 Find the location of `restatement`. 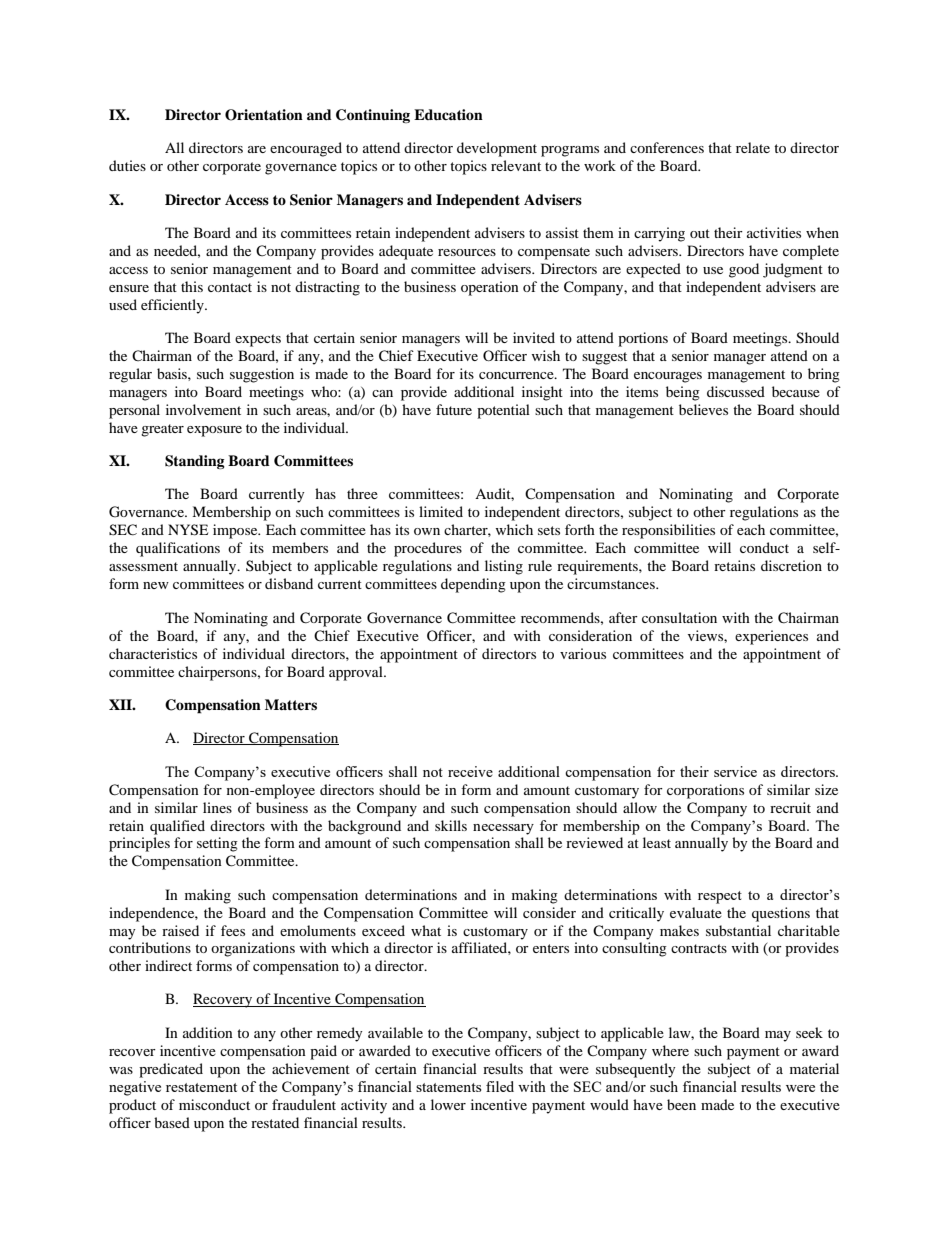

restatement is located at coordinates (201, 1087).
